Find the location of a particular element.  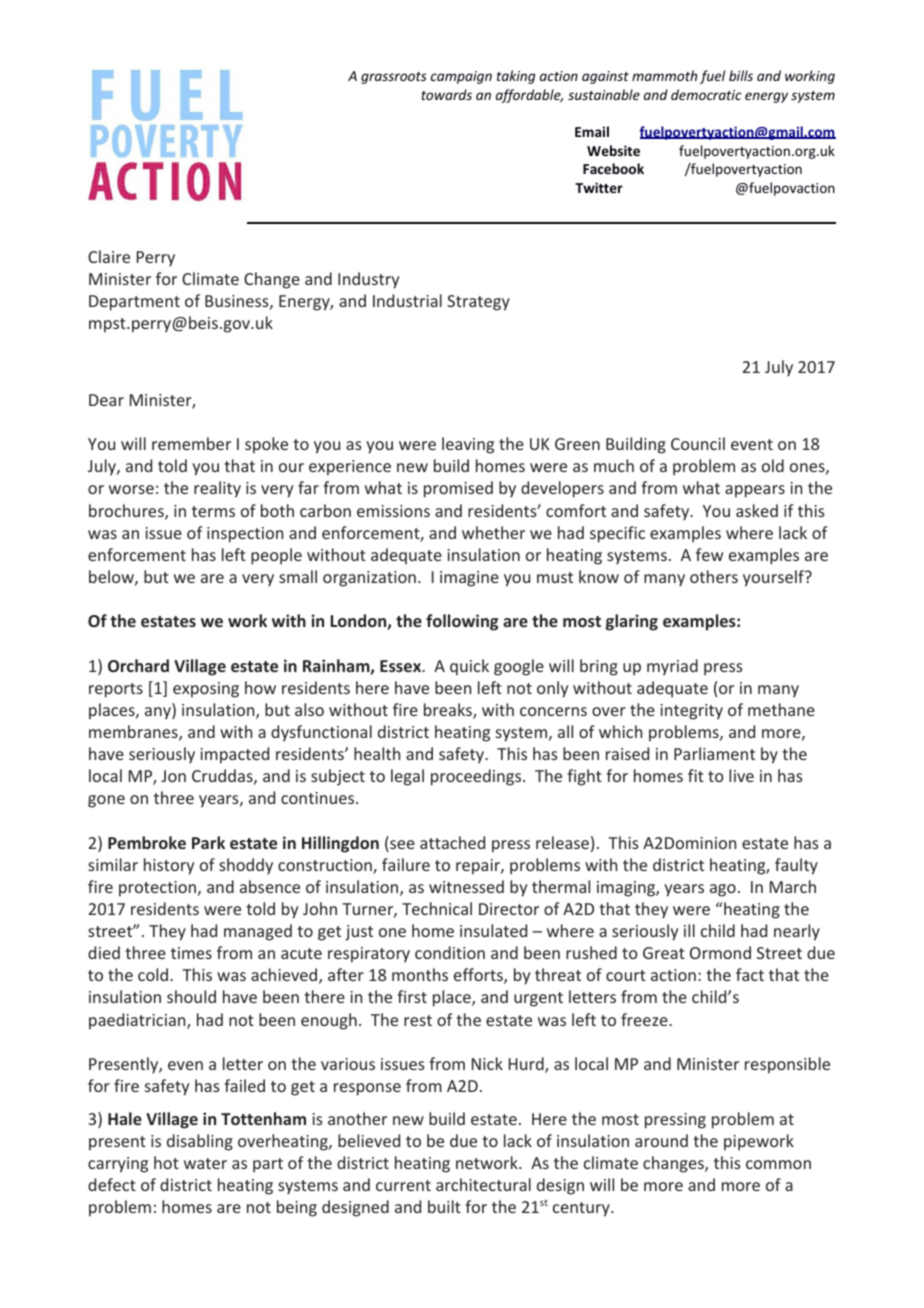

Claire is located at coordinates (109, 256).
